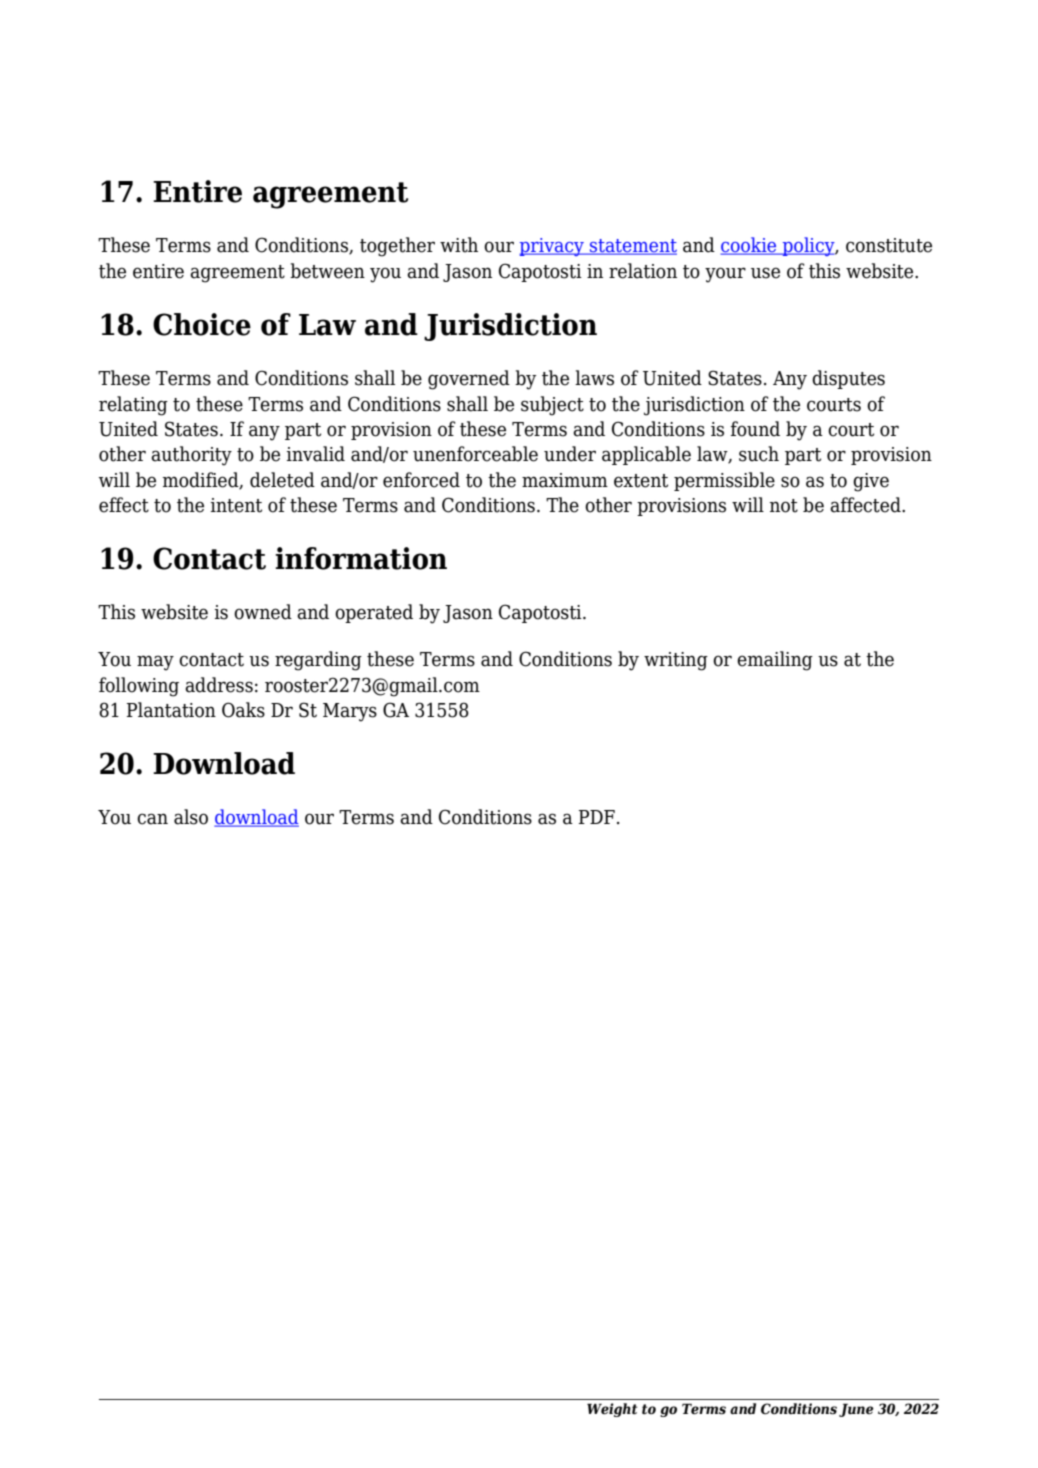 The image size is (1038, 1468). I want to click on address, so click(219, 685).
